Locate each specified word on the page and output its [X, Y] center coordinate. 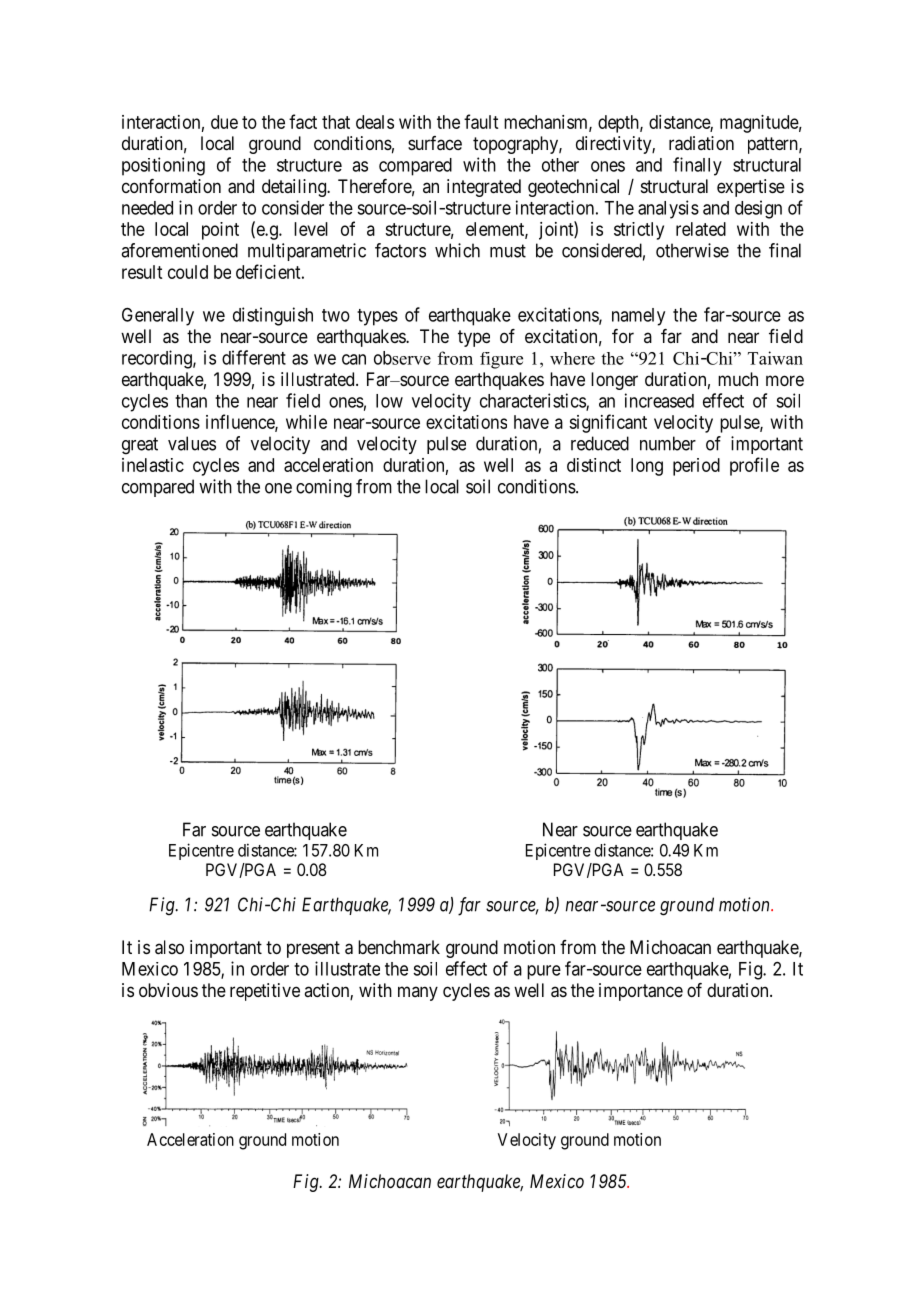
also [169, 947]
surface [435, 143]
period [696, 467]
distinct [594, 465]
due [224, 122]
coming [324, 488]
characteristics [533, 401]
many [418, 993]
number [668, 443]
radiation [701, 143]
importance [641, 992]
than [191, 401]
